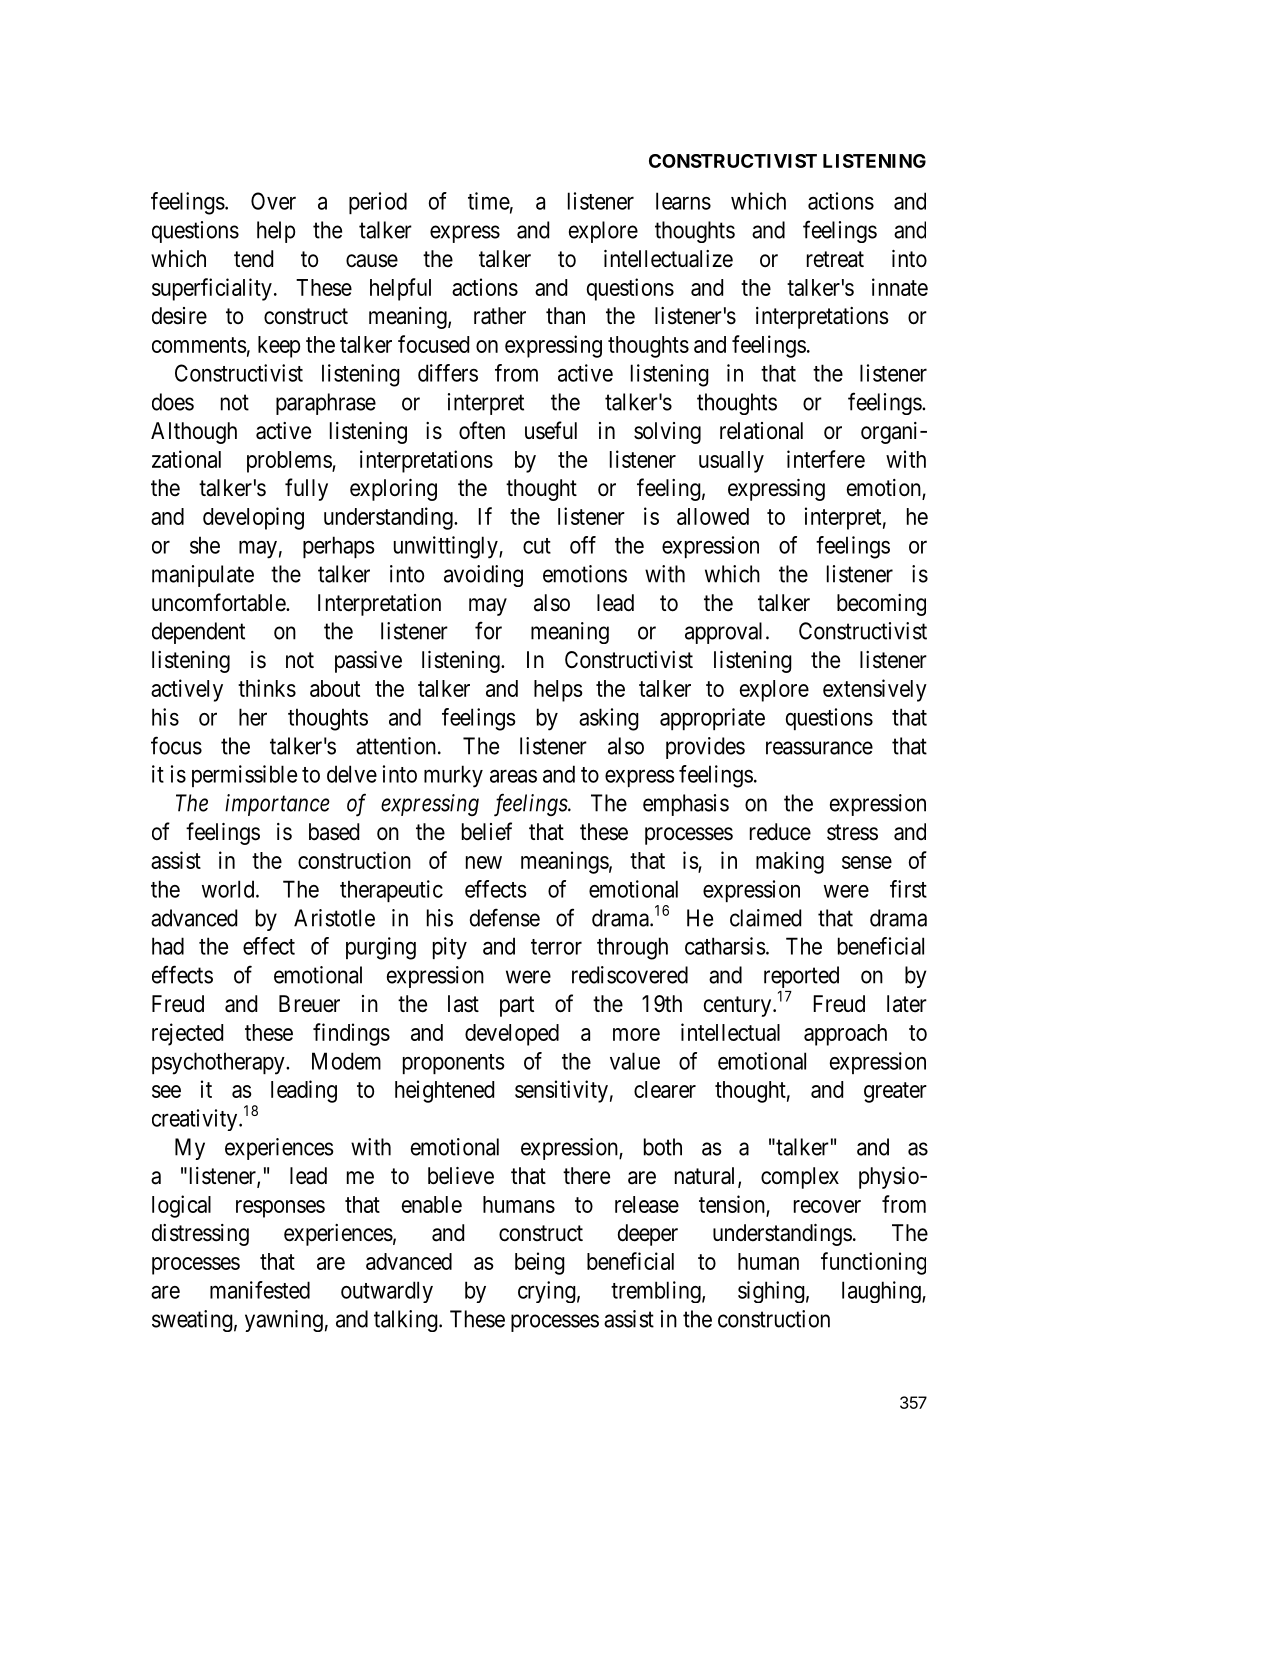 This screenshot has height=1656, width=1280. Describe the element at coordinates (835, 259) in the screenshot. I see `retreat` at that location.
